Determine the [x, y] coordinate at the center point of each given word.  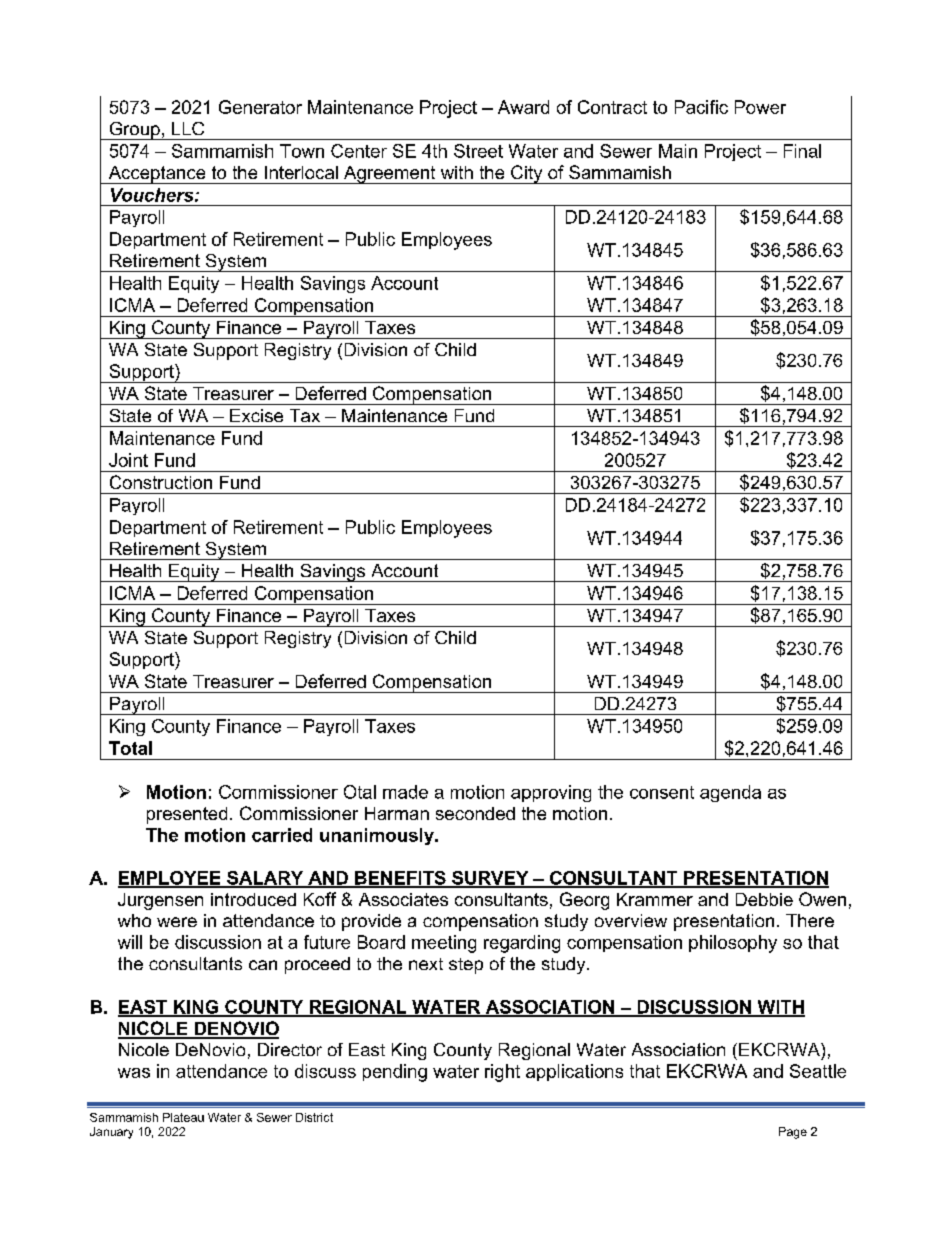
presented [187, 815]
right [502, 1073]
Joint [128, 460]
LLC [188, 128]
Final [802, 151]
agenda [730, 793]
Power [760, 107]
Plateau [183, 1117]
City [527, 174]
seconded [475, 813]
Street [478, 151]
